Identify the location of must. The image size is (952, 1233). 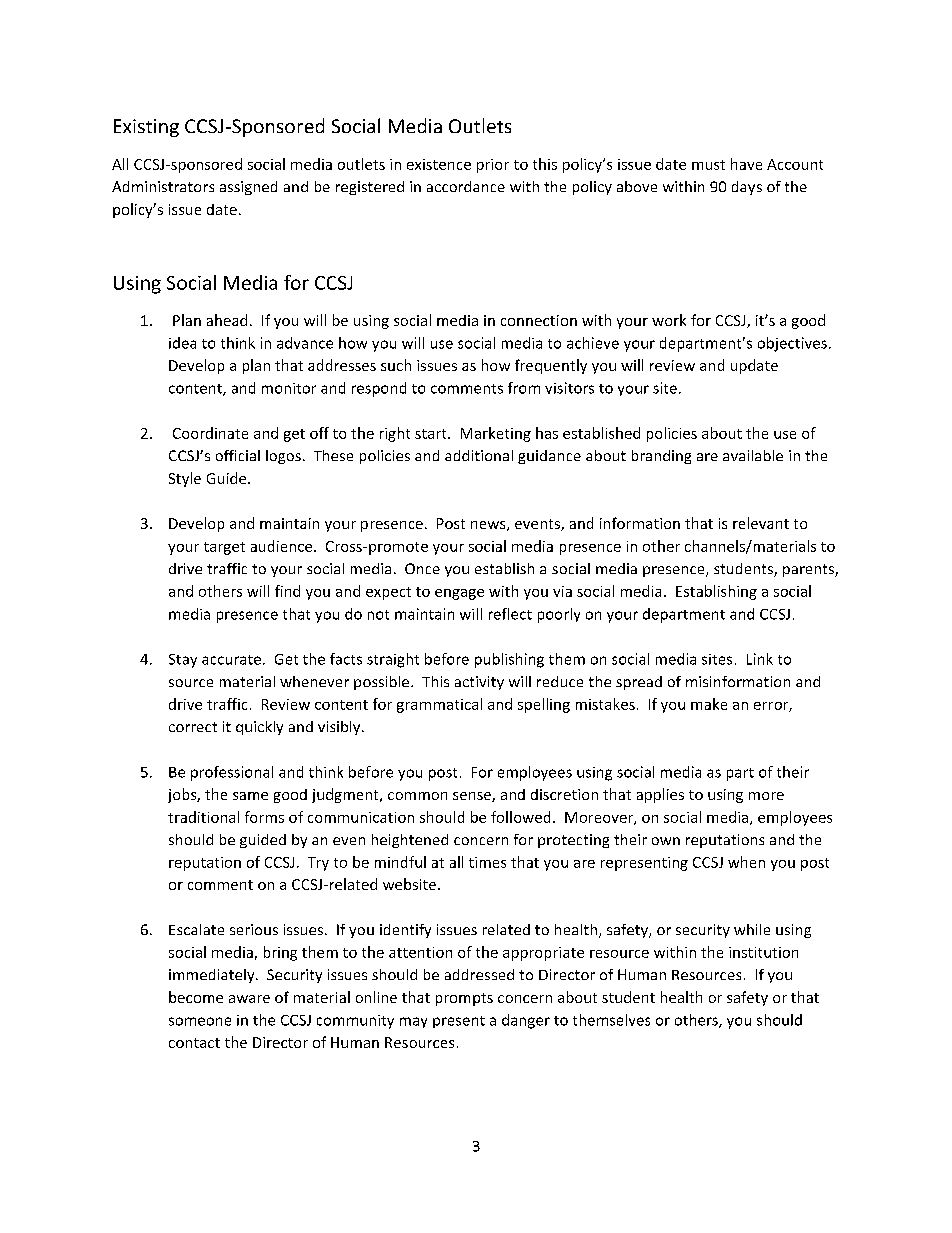
(708, 165).
